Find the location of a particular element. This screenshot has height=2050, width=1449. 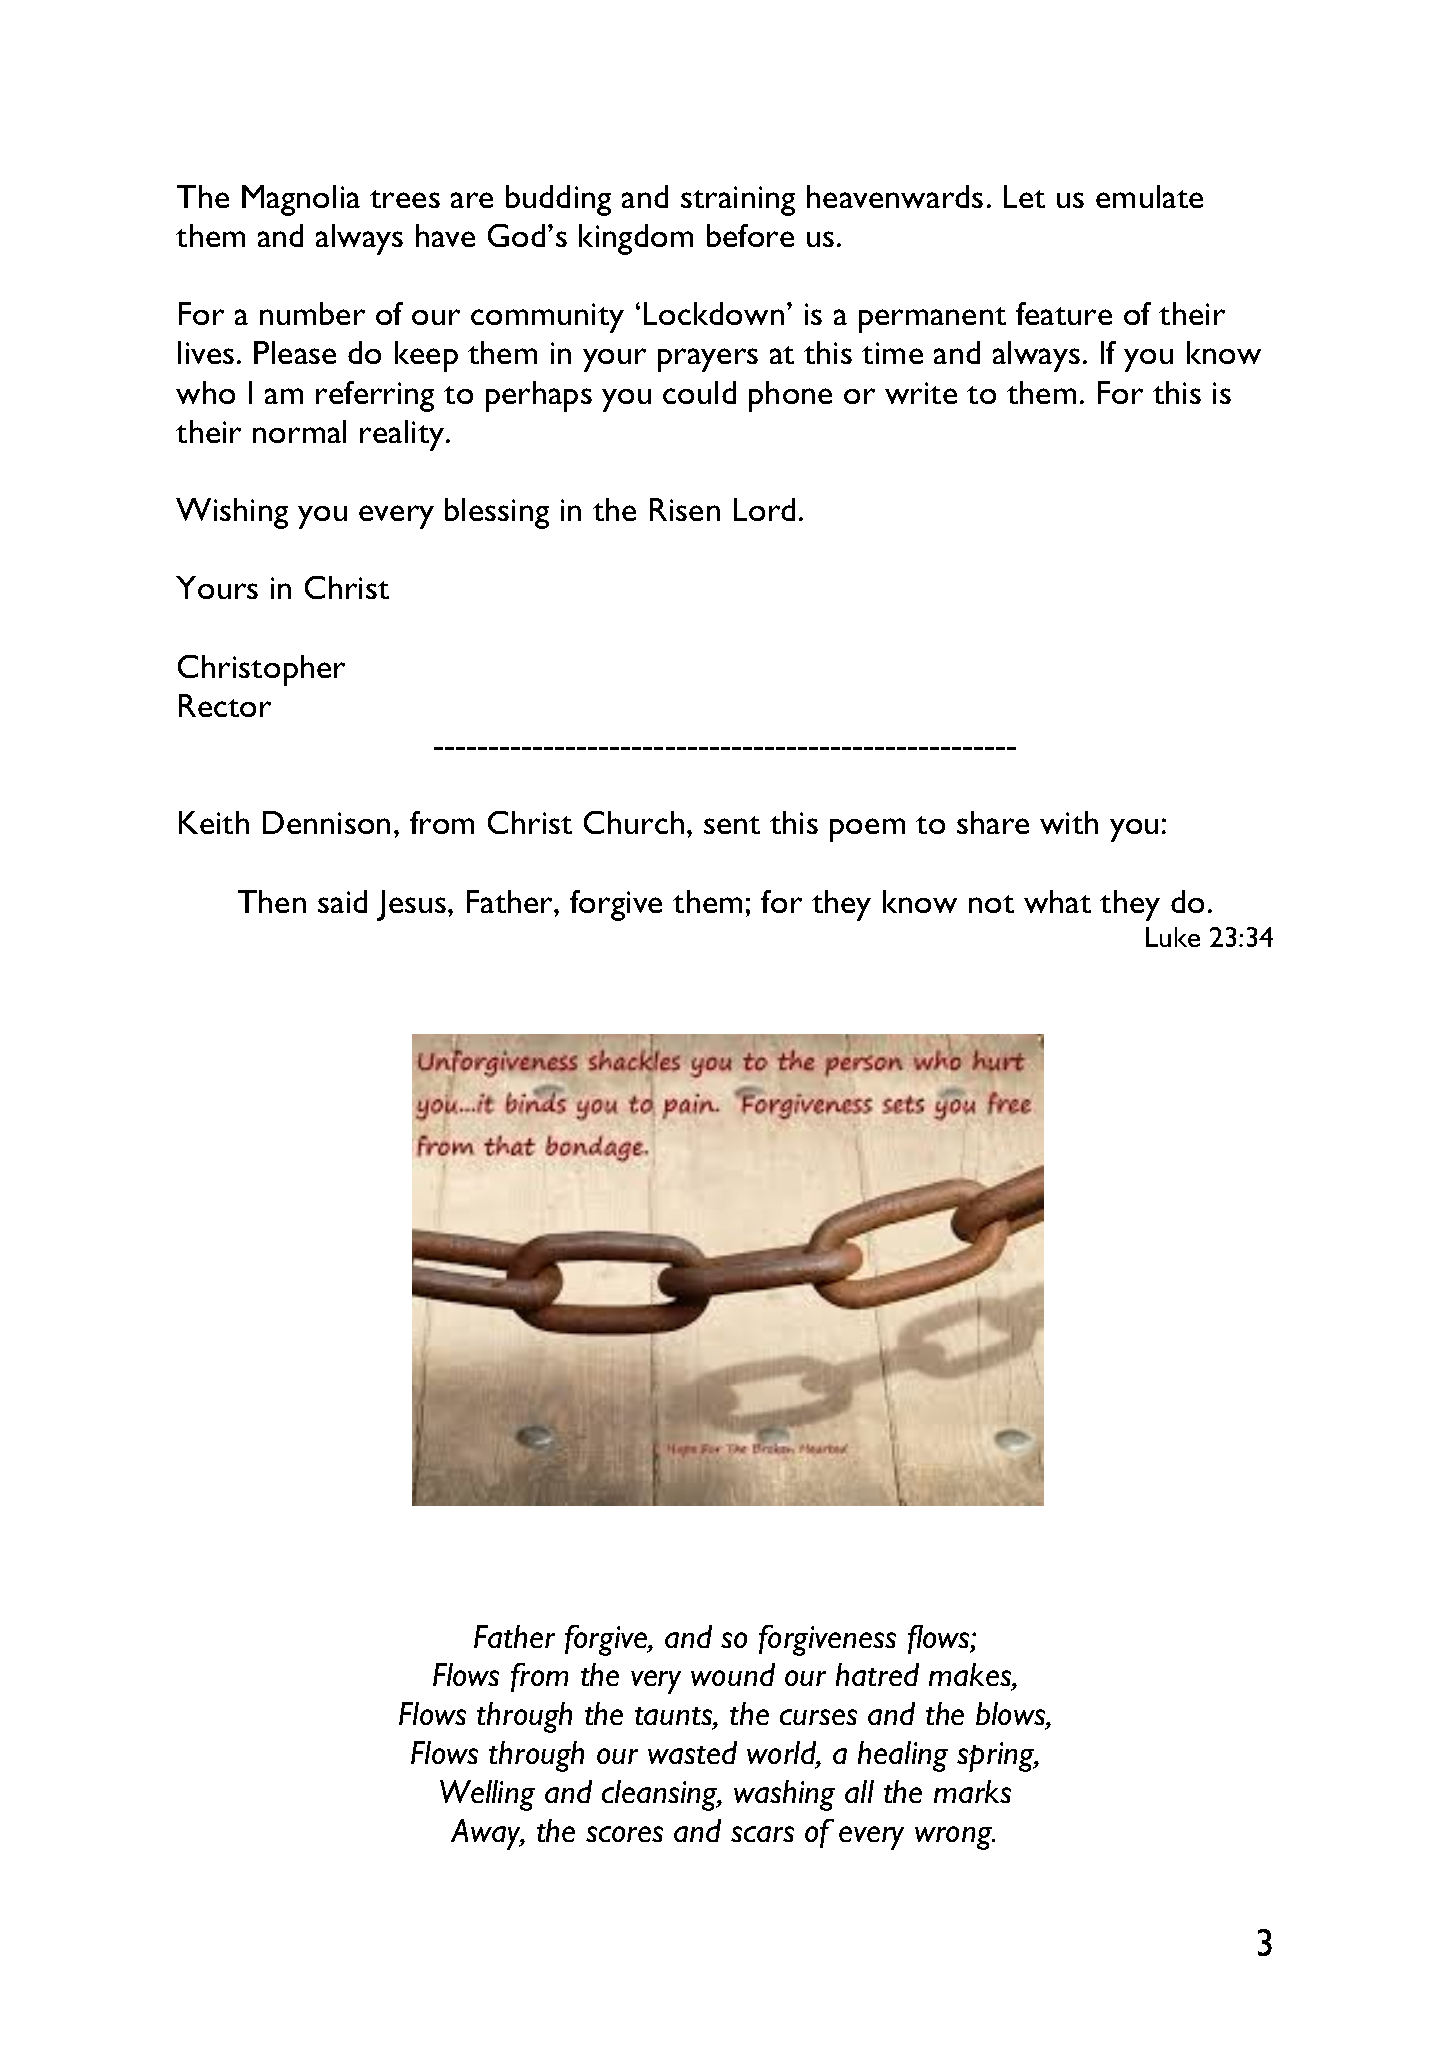

what is located at coordinates (1057, 901).
